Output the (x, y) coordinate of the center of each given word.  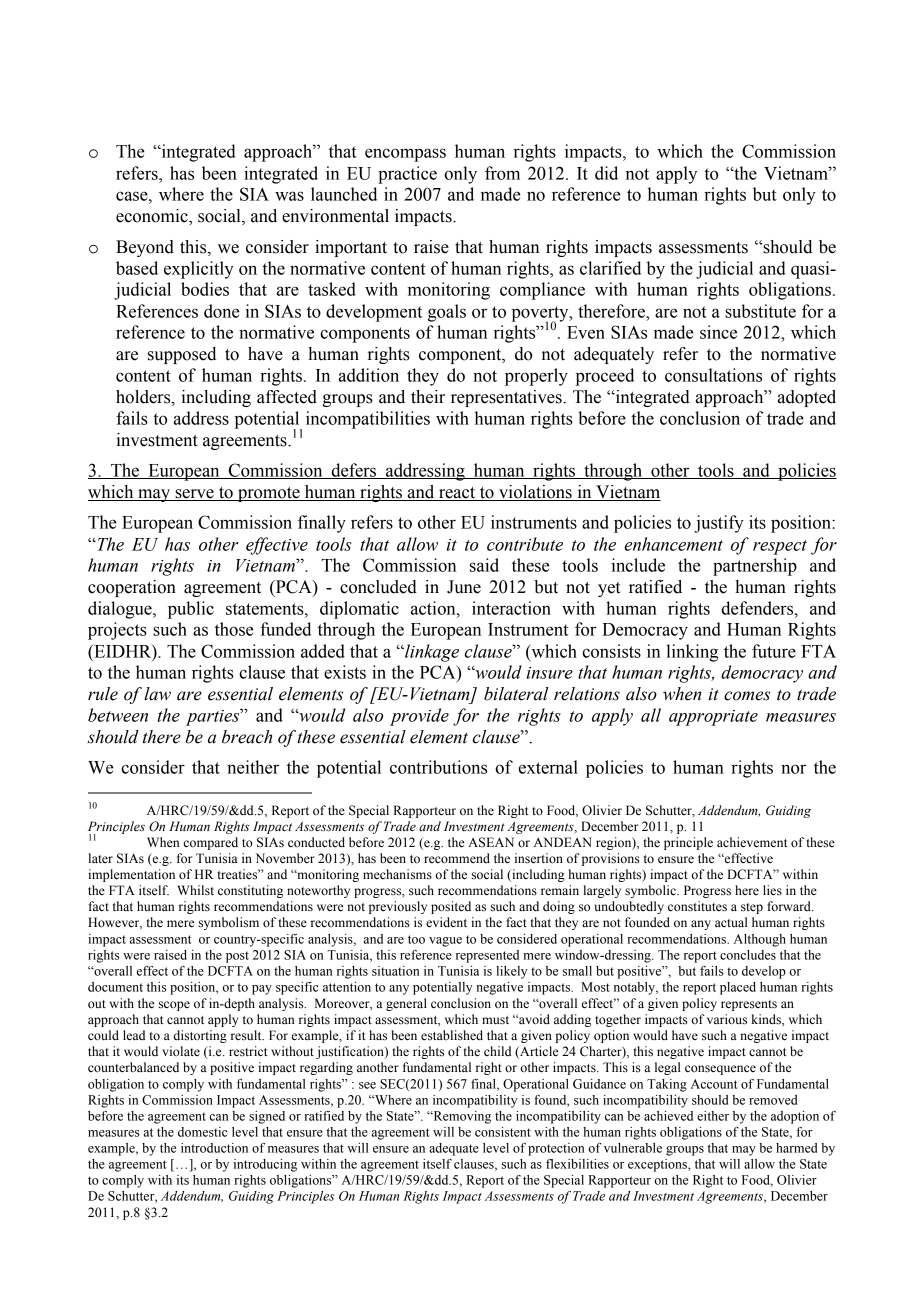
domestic (202, 1132)
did (606, 173)
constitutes (697, 906)
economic (153, 217)
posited (451, 907)
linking (692, 653)
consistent (503, 1132)
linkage (431, 653)
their (428, 397)
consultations (713, 375)
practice (407, 175)
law (157, 694)
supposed (182, 355)
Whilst (195, 890)
